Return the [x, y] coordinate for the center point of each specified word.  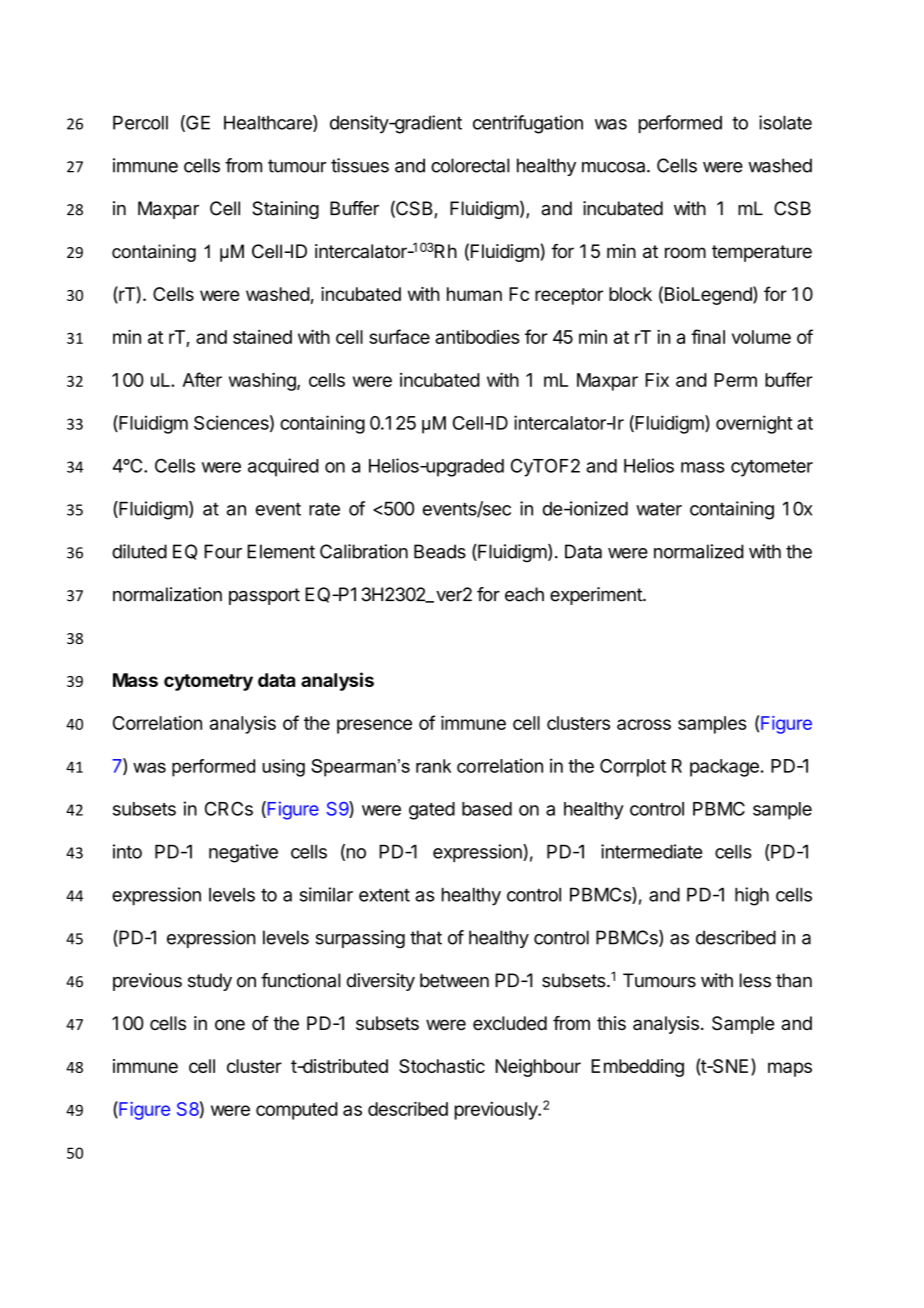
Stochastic [442, 1066]
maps [790, 1069]
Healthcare [269, 123]
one [230, 1025]
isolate [785, 122]
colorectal [470, 165]
